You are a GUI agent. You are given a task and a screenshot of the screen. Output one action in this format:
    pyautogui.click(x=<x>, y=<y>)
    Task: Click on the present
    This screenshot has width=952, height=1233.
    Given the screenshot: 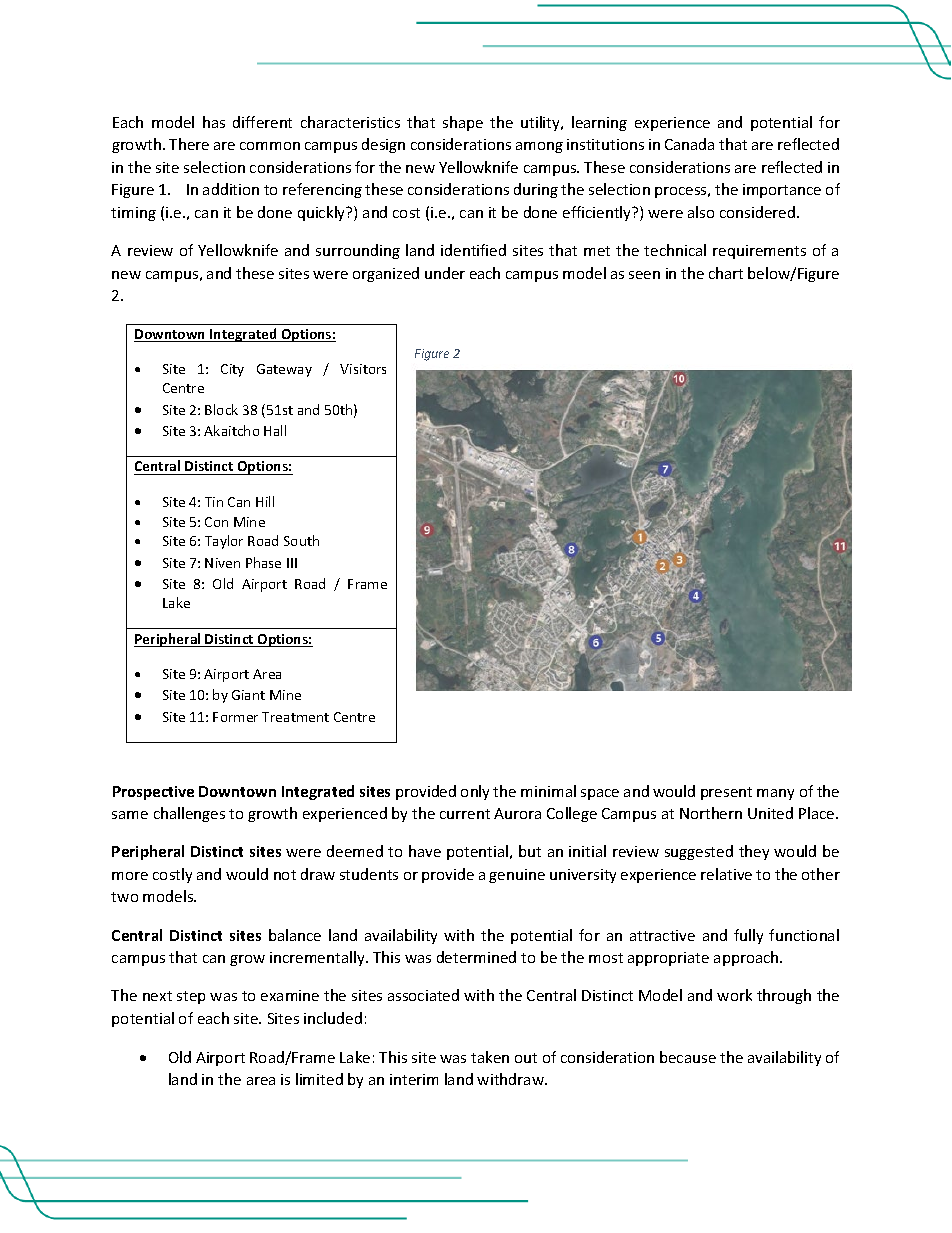 What is the action you would take?
    pyautogui.click(x=726, y=793)
